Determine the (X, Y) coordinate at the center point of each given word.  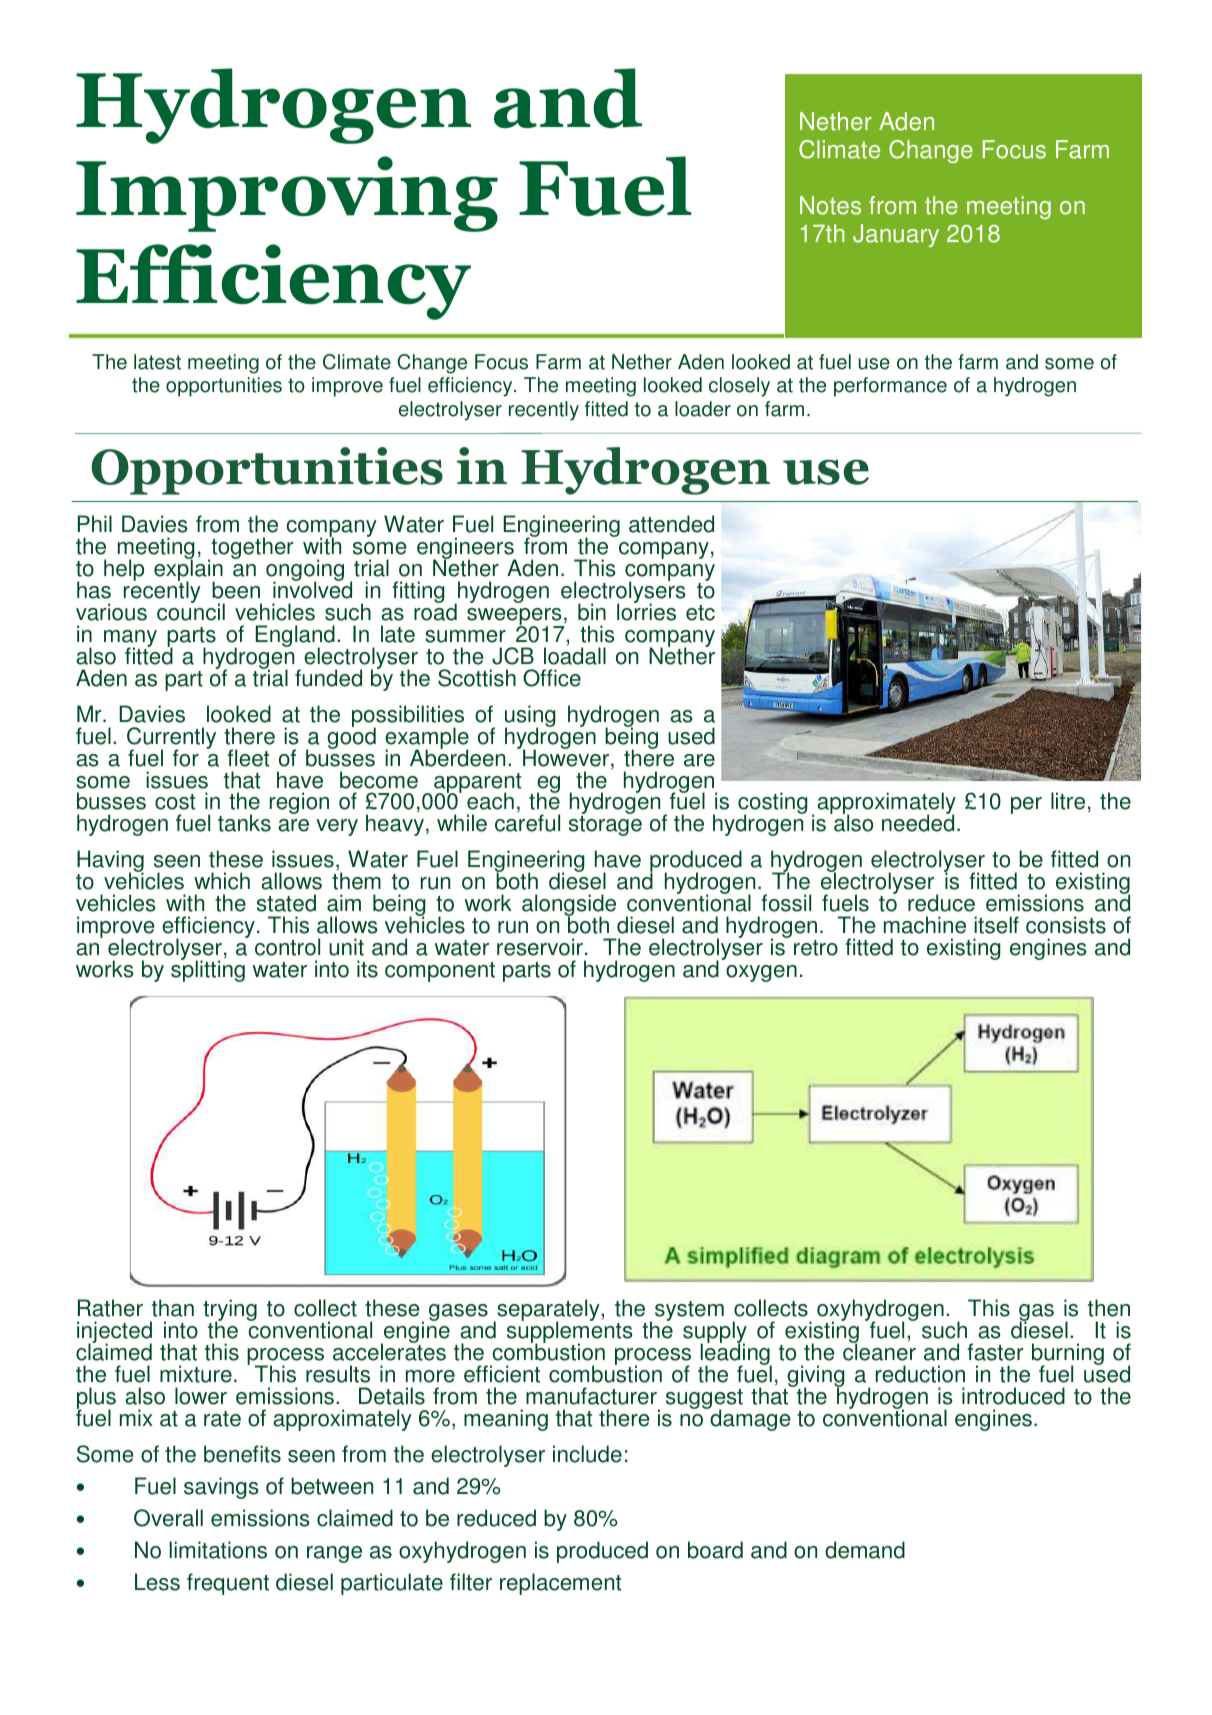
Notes (830, 205)
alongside (569, 906)
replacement (560, 1584)
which (222, 881)
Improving (287, 194)
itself (996, 925)
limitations (218, 1550)
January (896, 235)
